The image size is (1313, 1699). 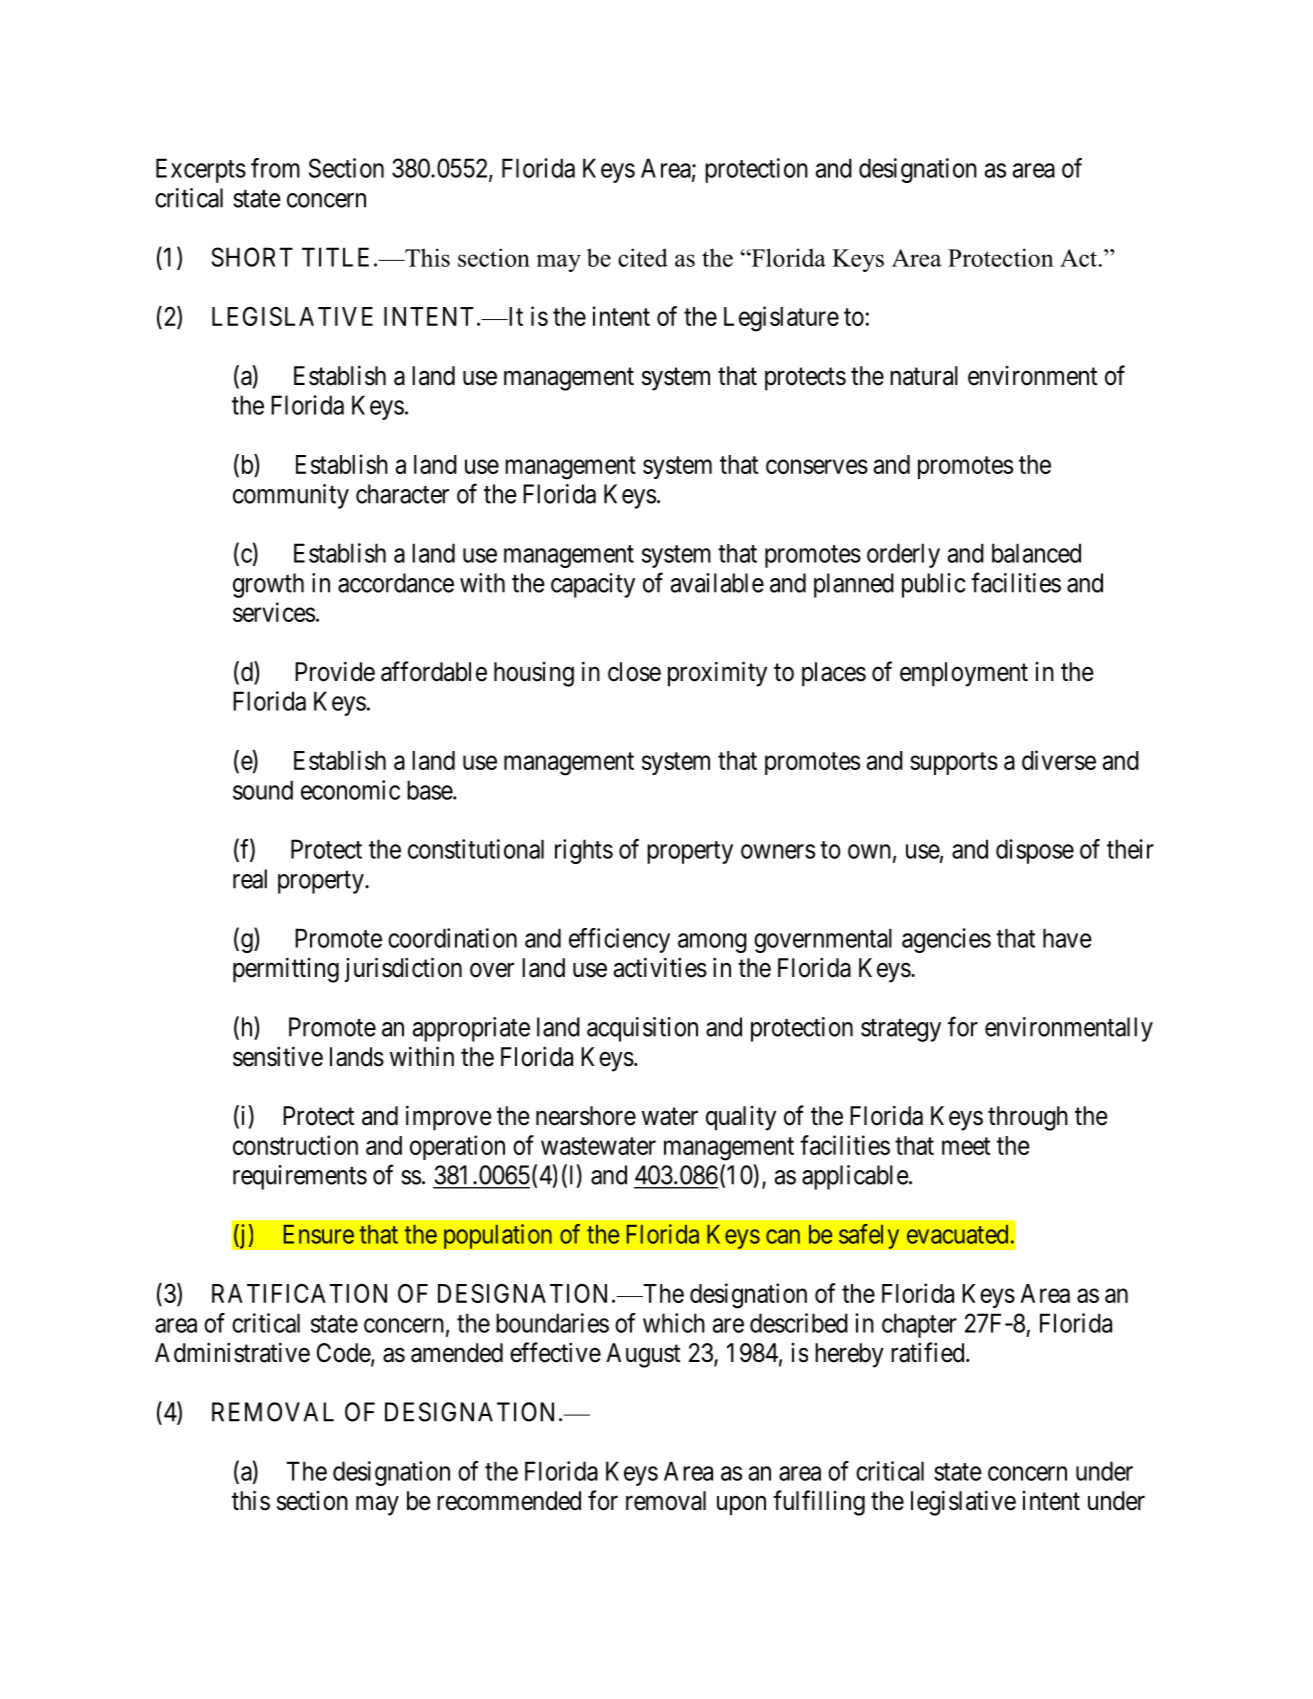 I want to click on ratified, so click(x=929, y=1352).
